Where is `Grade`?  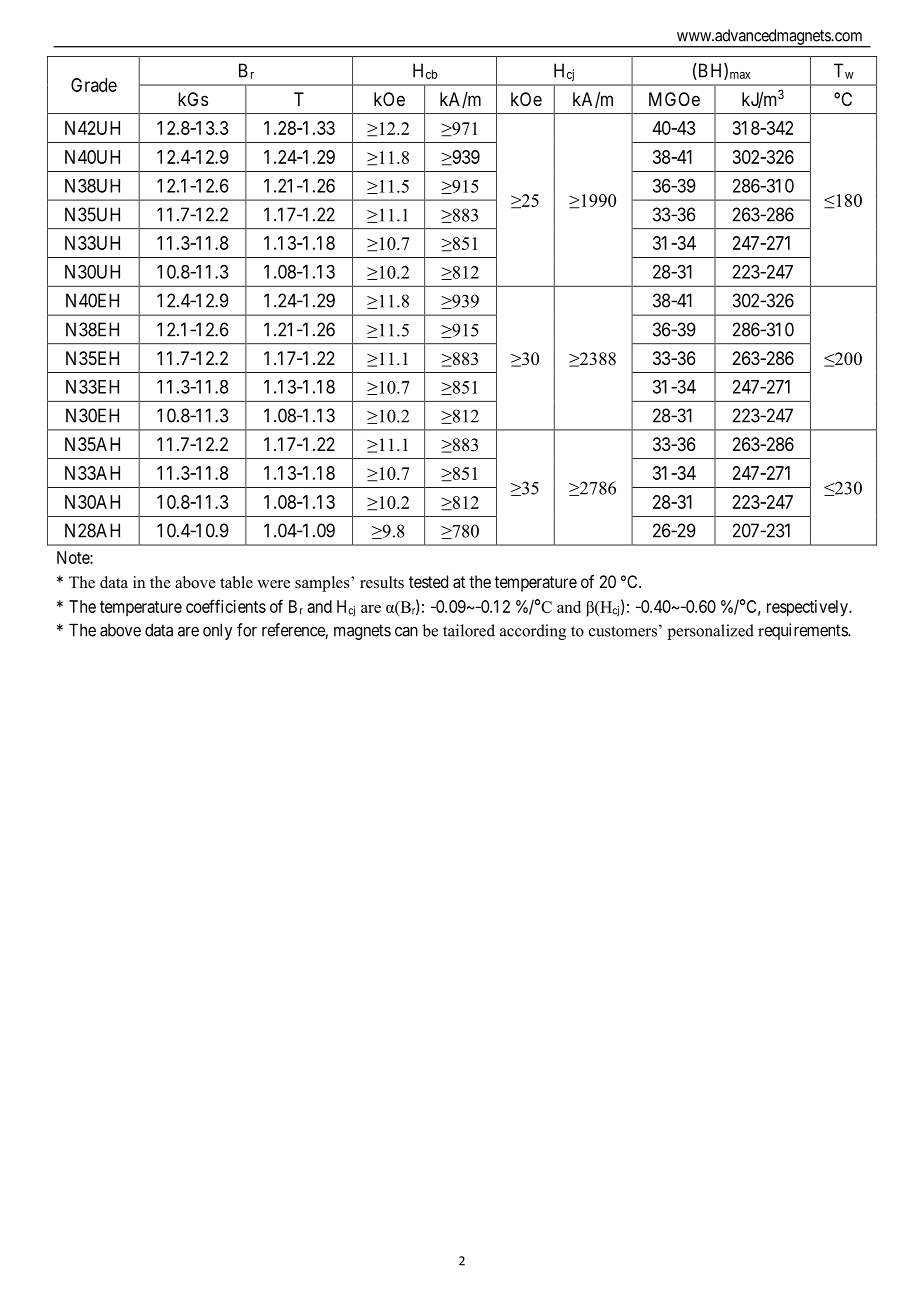 Grade is located at coordinates (94, 85).
